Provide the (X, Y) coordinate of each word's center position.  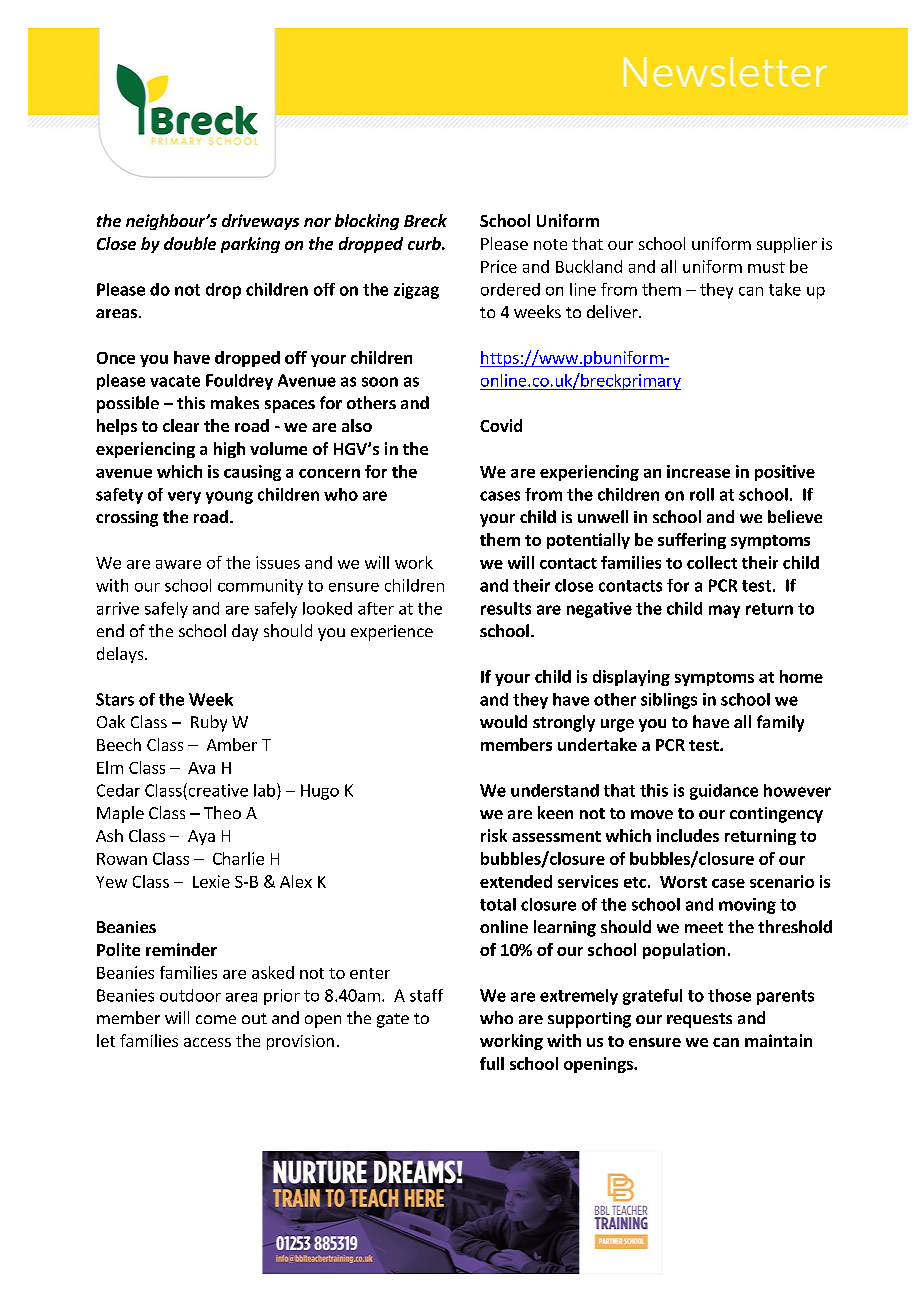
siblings (669, 701)
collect (712, 562)
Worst (683, 882)
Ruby (209, 723)
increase (698, 471)
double (190, 243)
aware (178, 564)
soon (380, 382)
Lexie (211, 881)
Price (499, 266)
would (503, 721)
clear (181, 425)
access (207, 1042)
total (498, 904)
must (766, 267)
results (506, 608)
